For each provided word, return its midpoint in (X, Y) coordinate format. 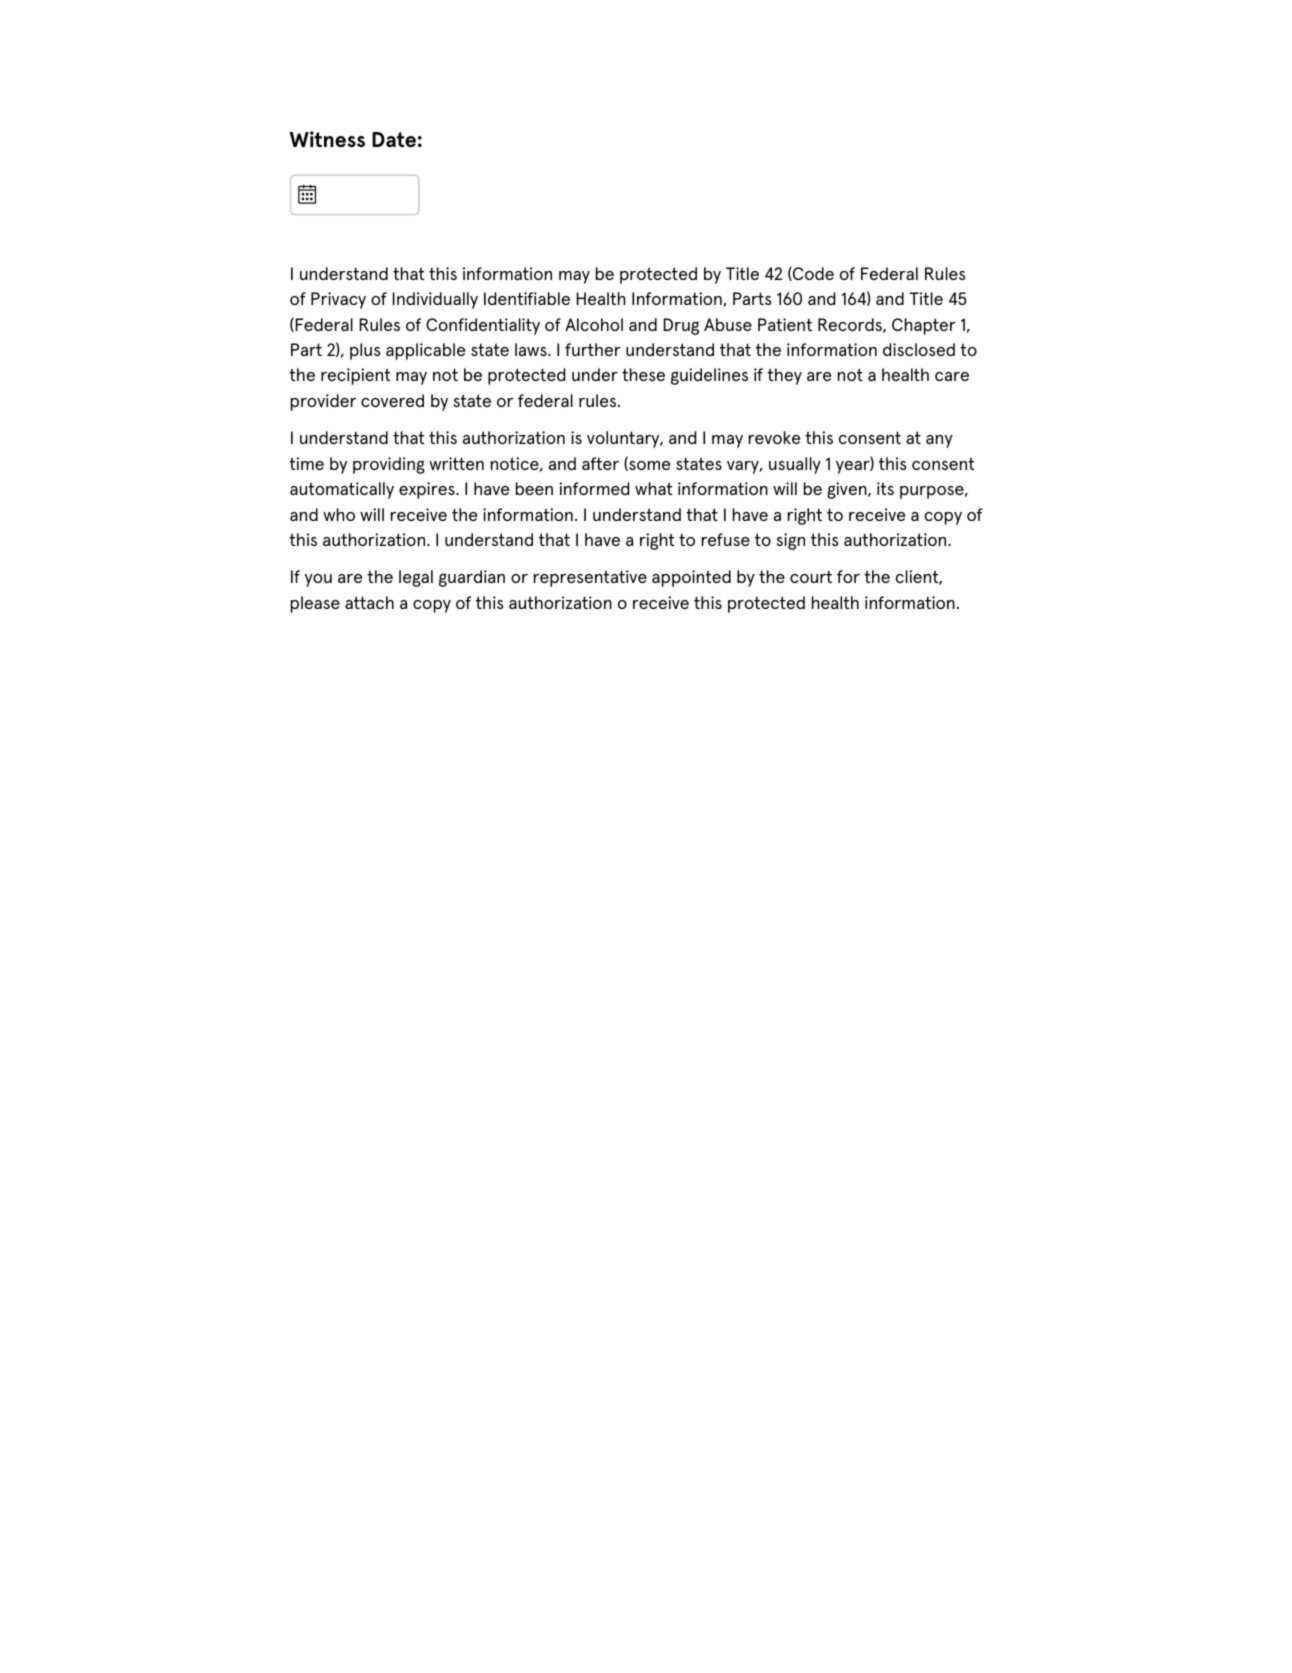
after (600, 463)
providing (389, 465)
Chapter (924, 326)
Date (394, 139)
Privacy (338, 300)
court (811, 576)
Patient (785, 324)
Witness (327, 139)
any (939, 441)
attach (369, 602)
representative (590, 578)
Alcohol (594, 324)
